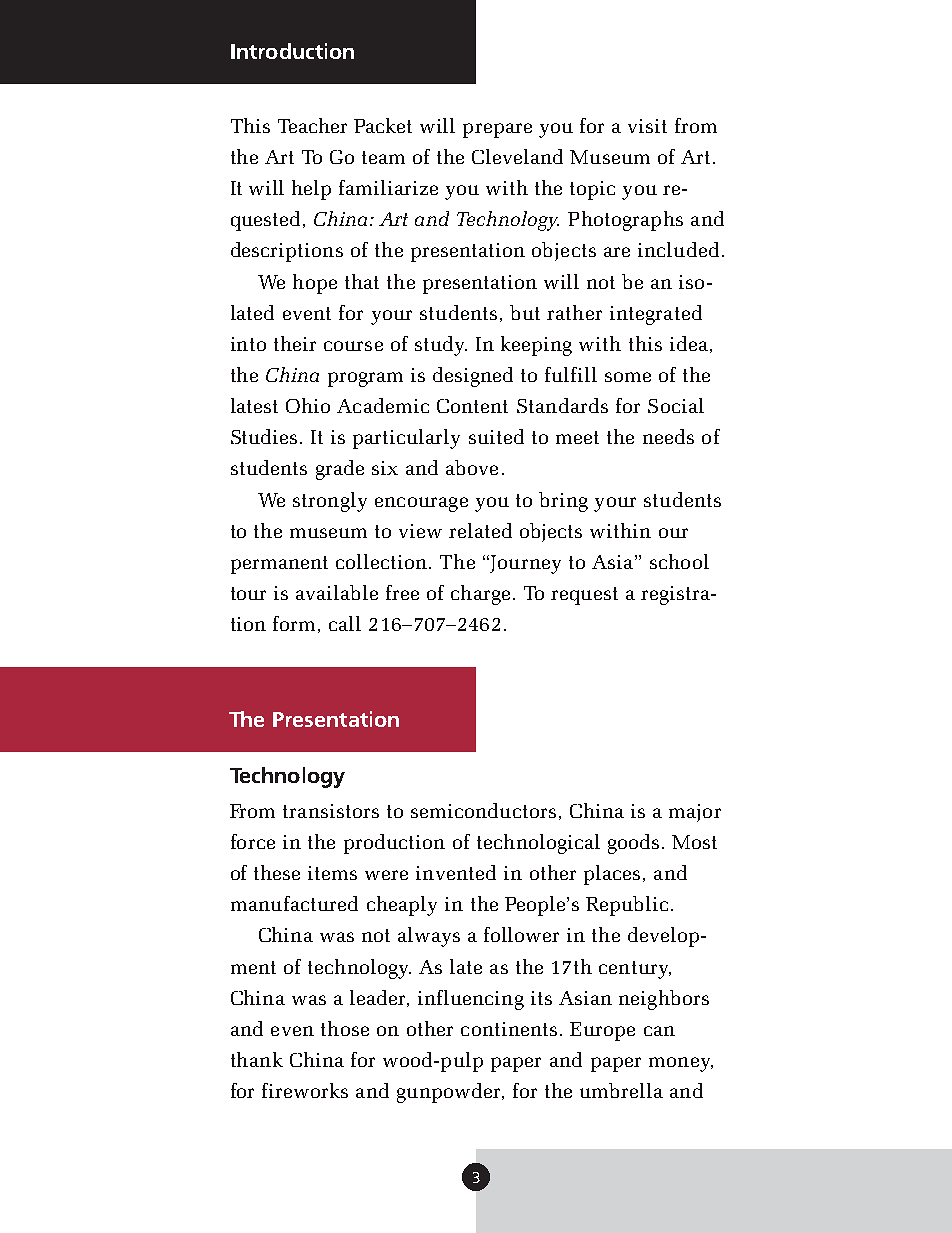  What do you see at coordinates (312, 125) in the screenshot?
I see `Teacher` at bounding box center [312, 125].
